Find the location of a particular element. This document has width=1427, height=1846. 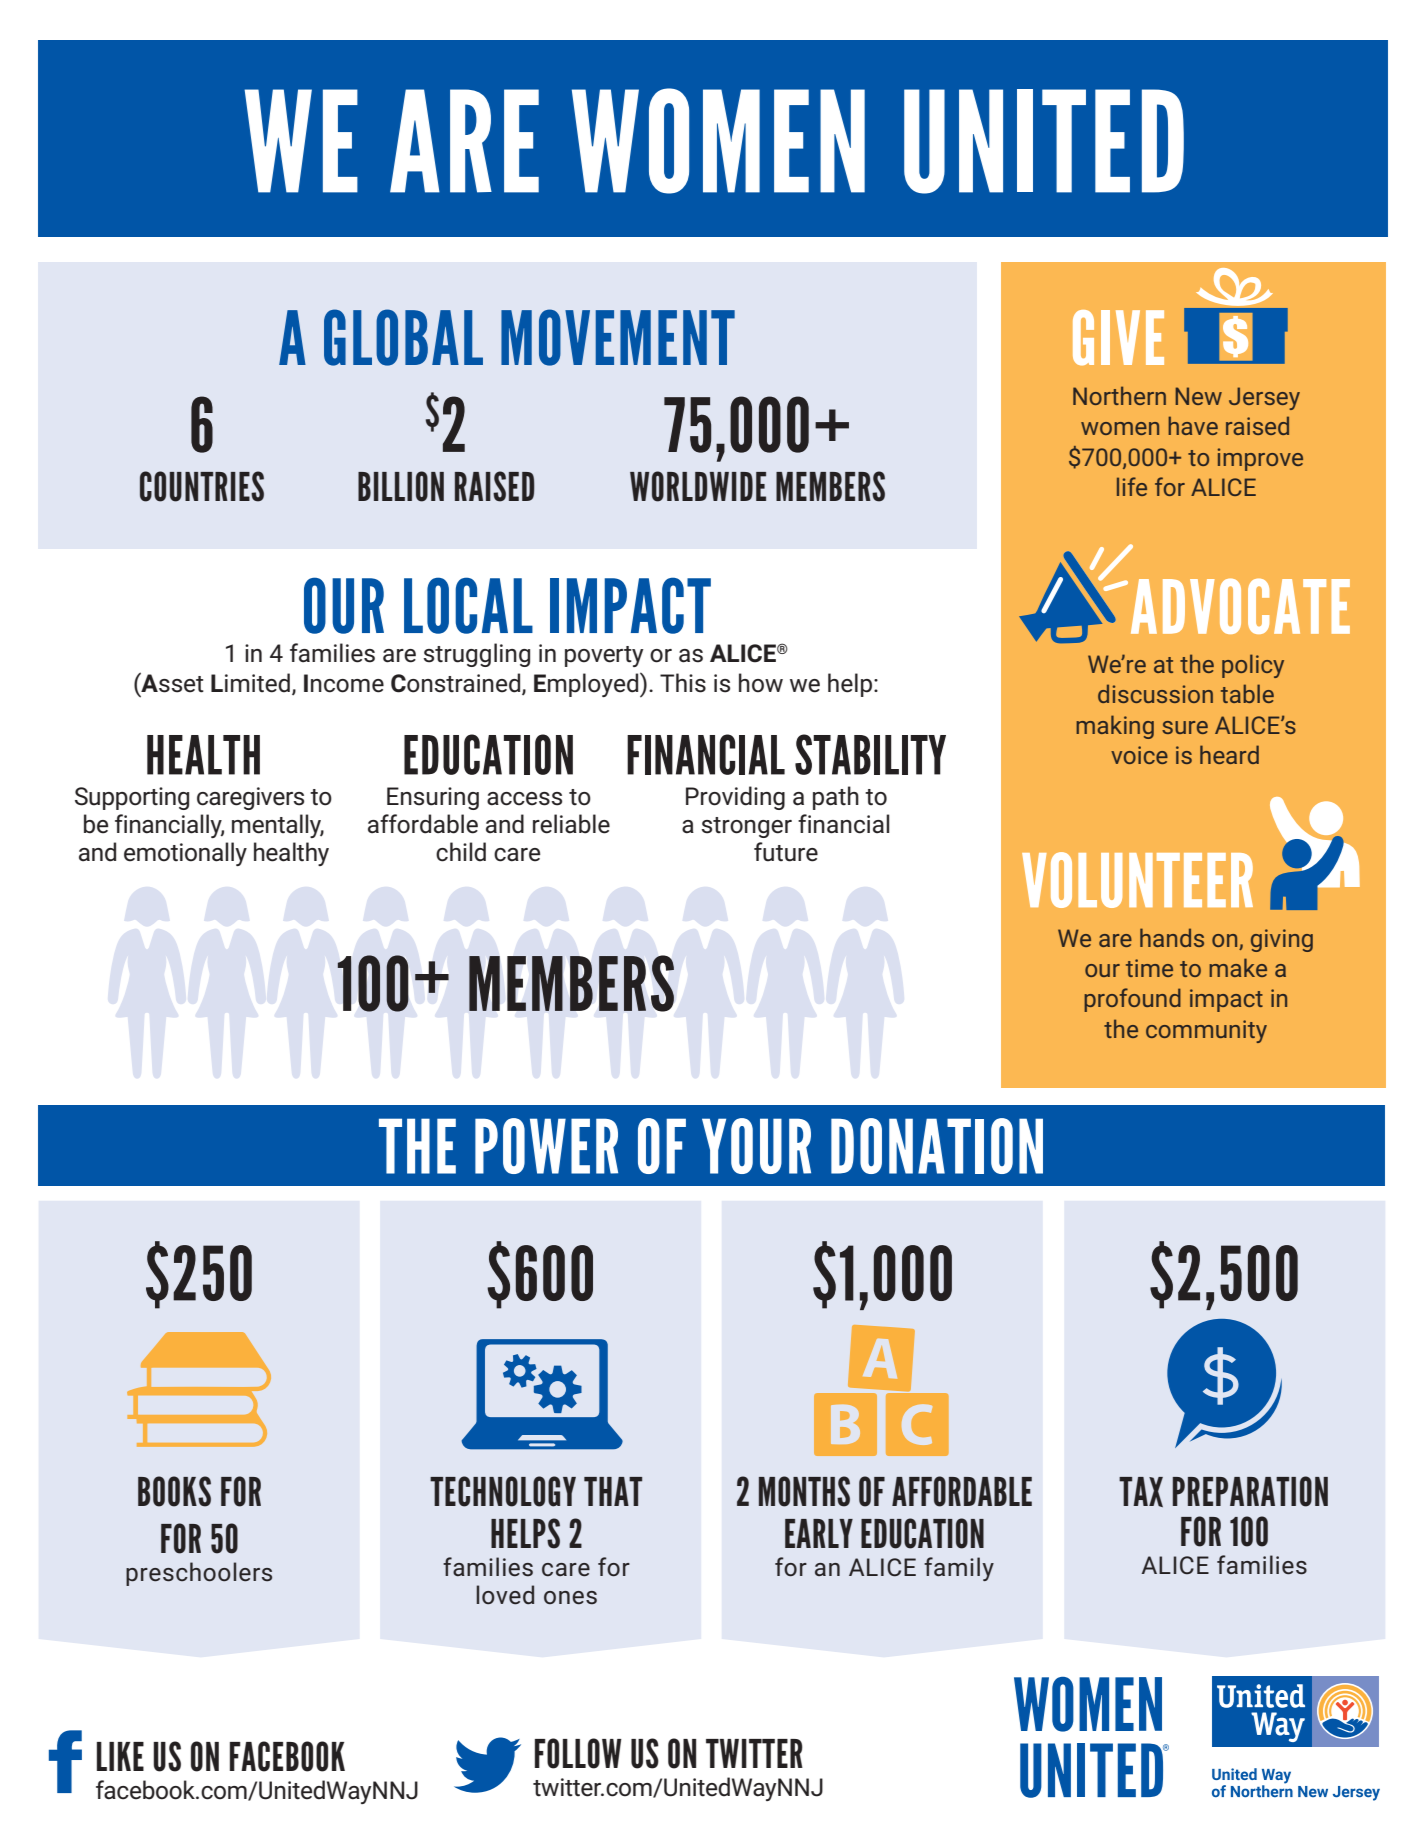

LIKE is located at coordinates (120, 1756).
